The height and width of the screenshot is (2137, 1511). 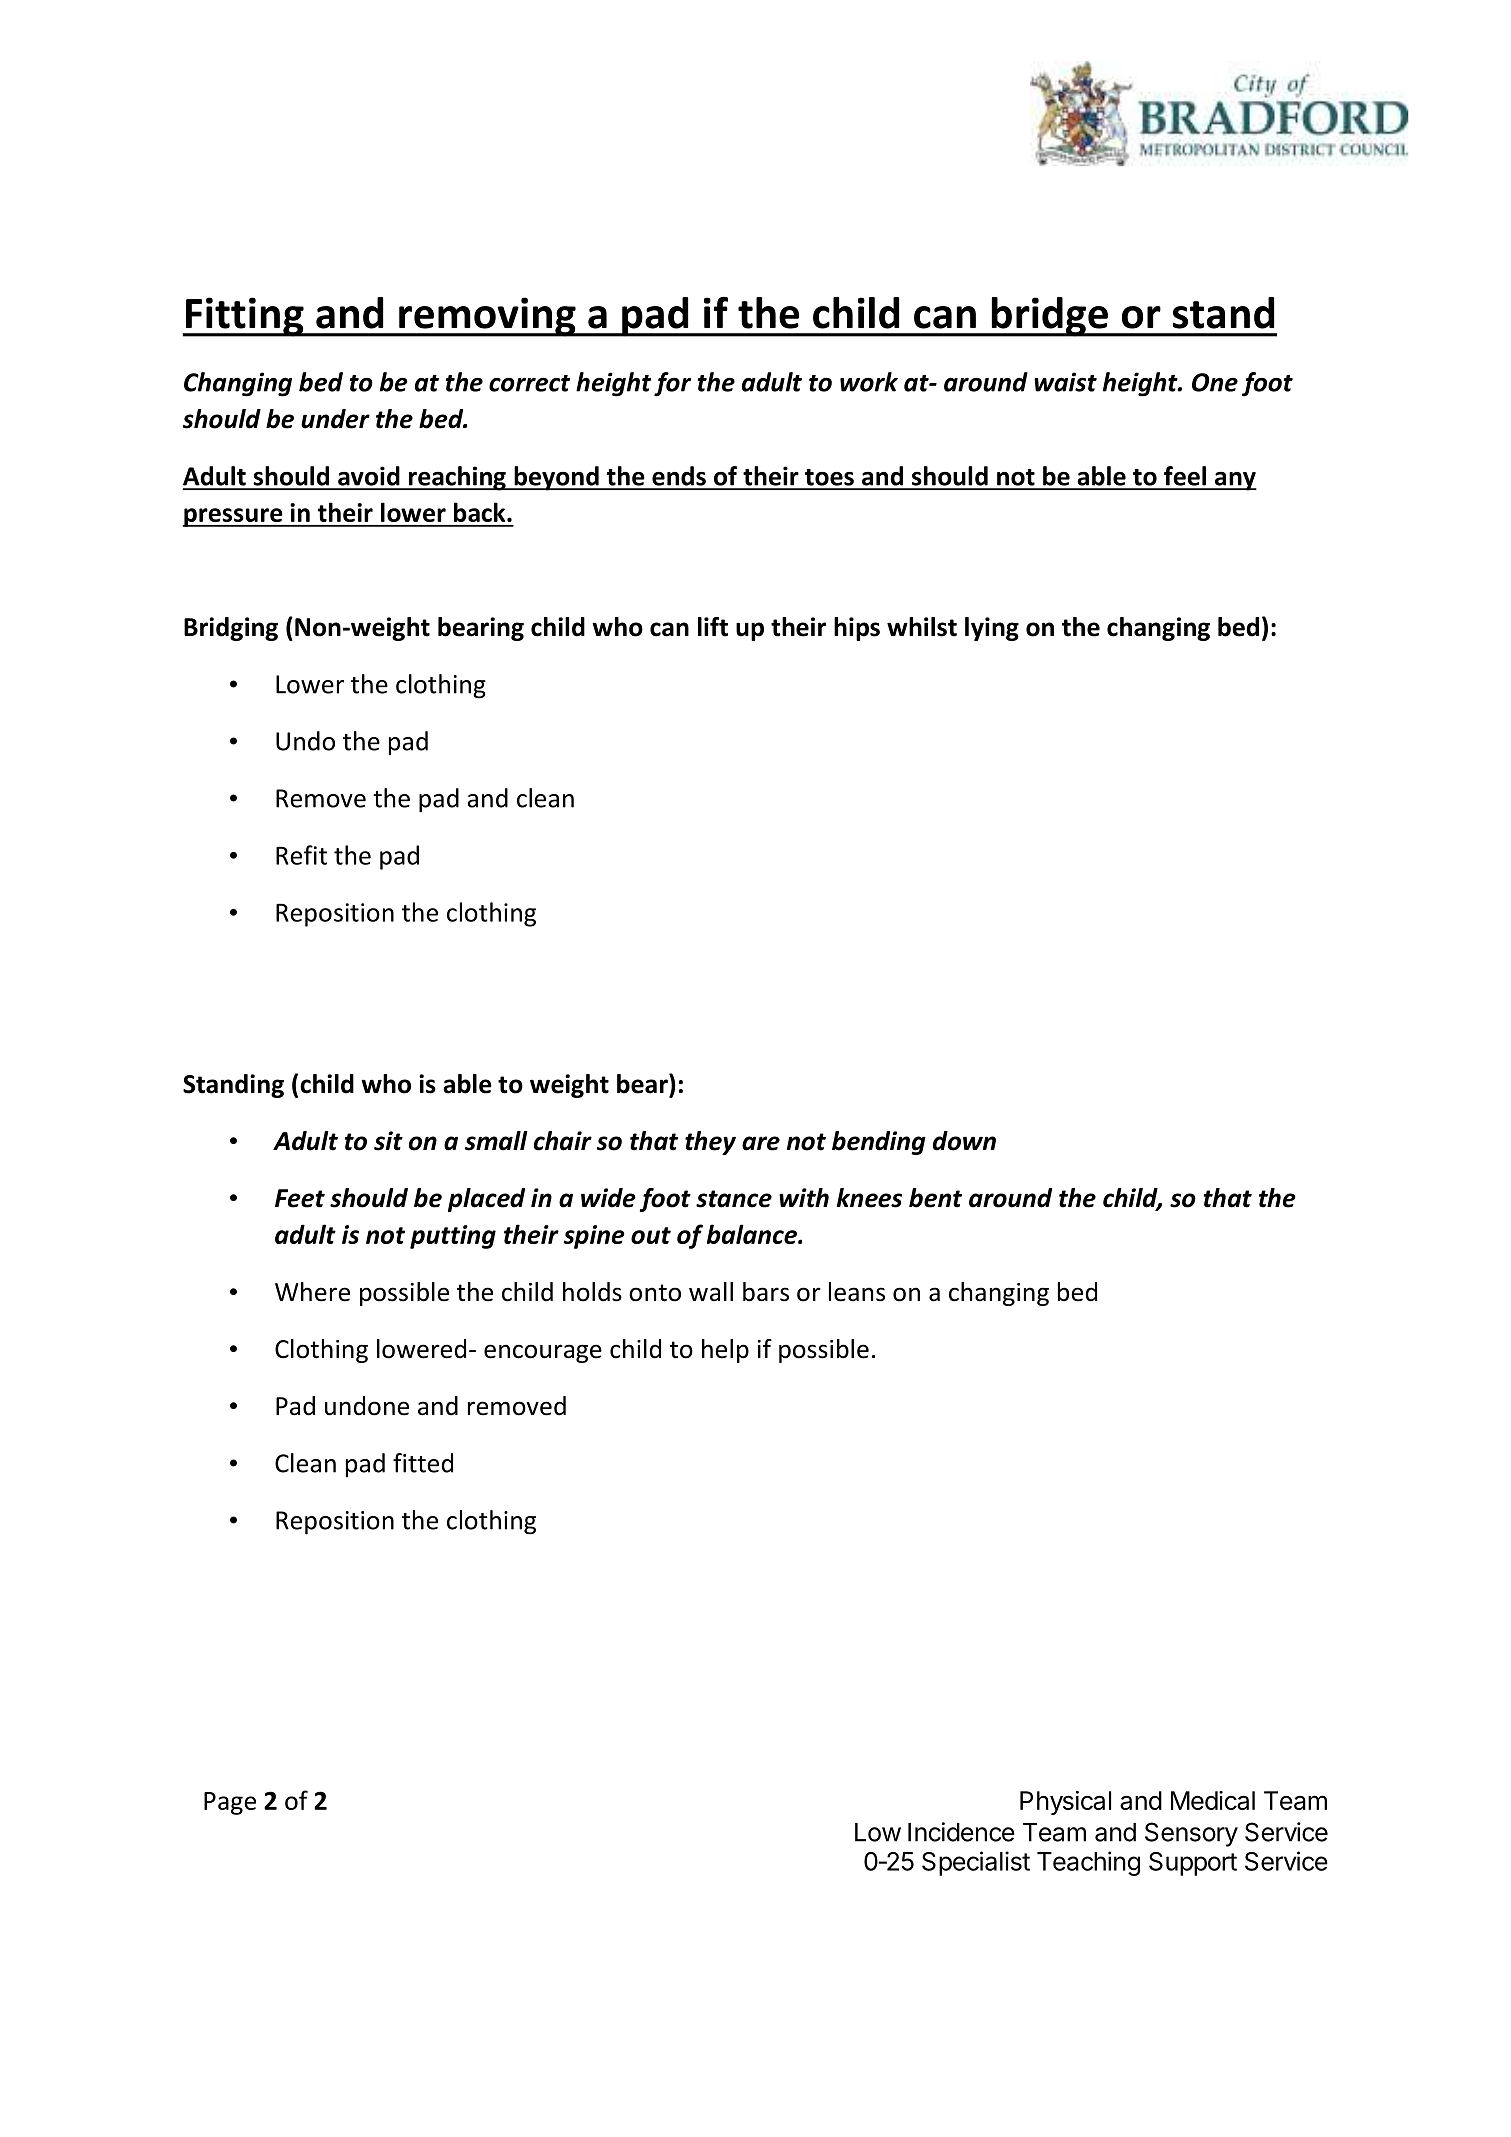 What do you see at coordinates (961, 1832) in the screenshot?
I see `Incidence` at bounding box center [961, 1832].
